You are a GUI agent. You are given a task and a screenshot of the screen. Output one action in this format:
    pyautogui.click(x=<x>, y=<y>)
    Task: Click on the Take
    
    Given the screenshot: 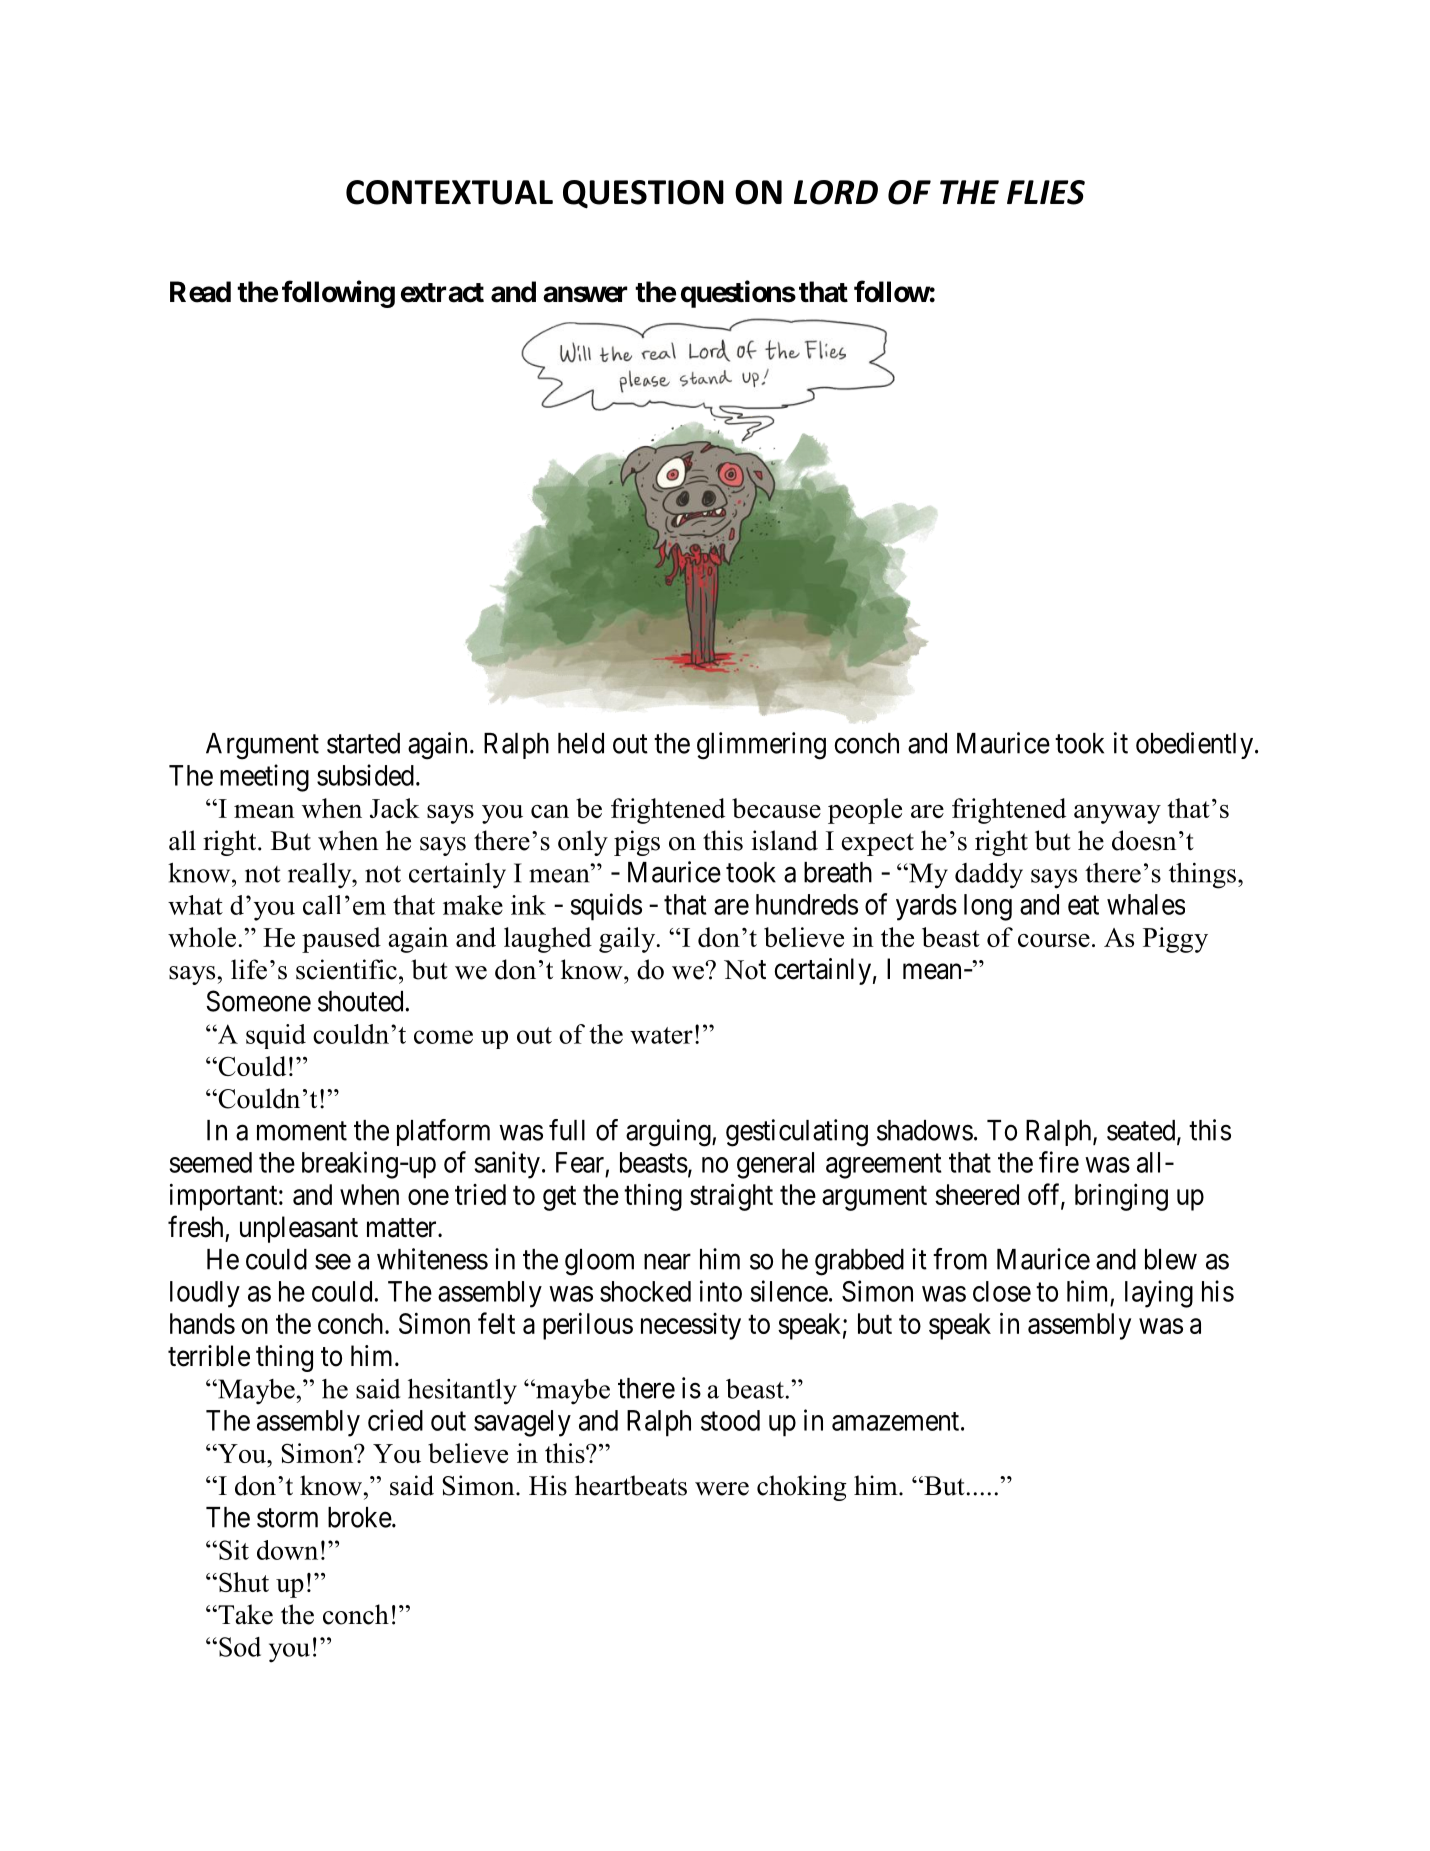 What is the action you would take?
    pyautogui.click(x=244, y=1614)
